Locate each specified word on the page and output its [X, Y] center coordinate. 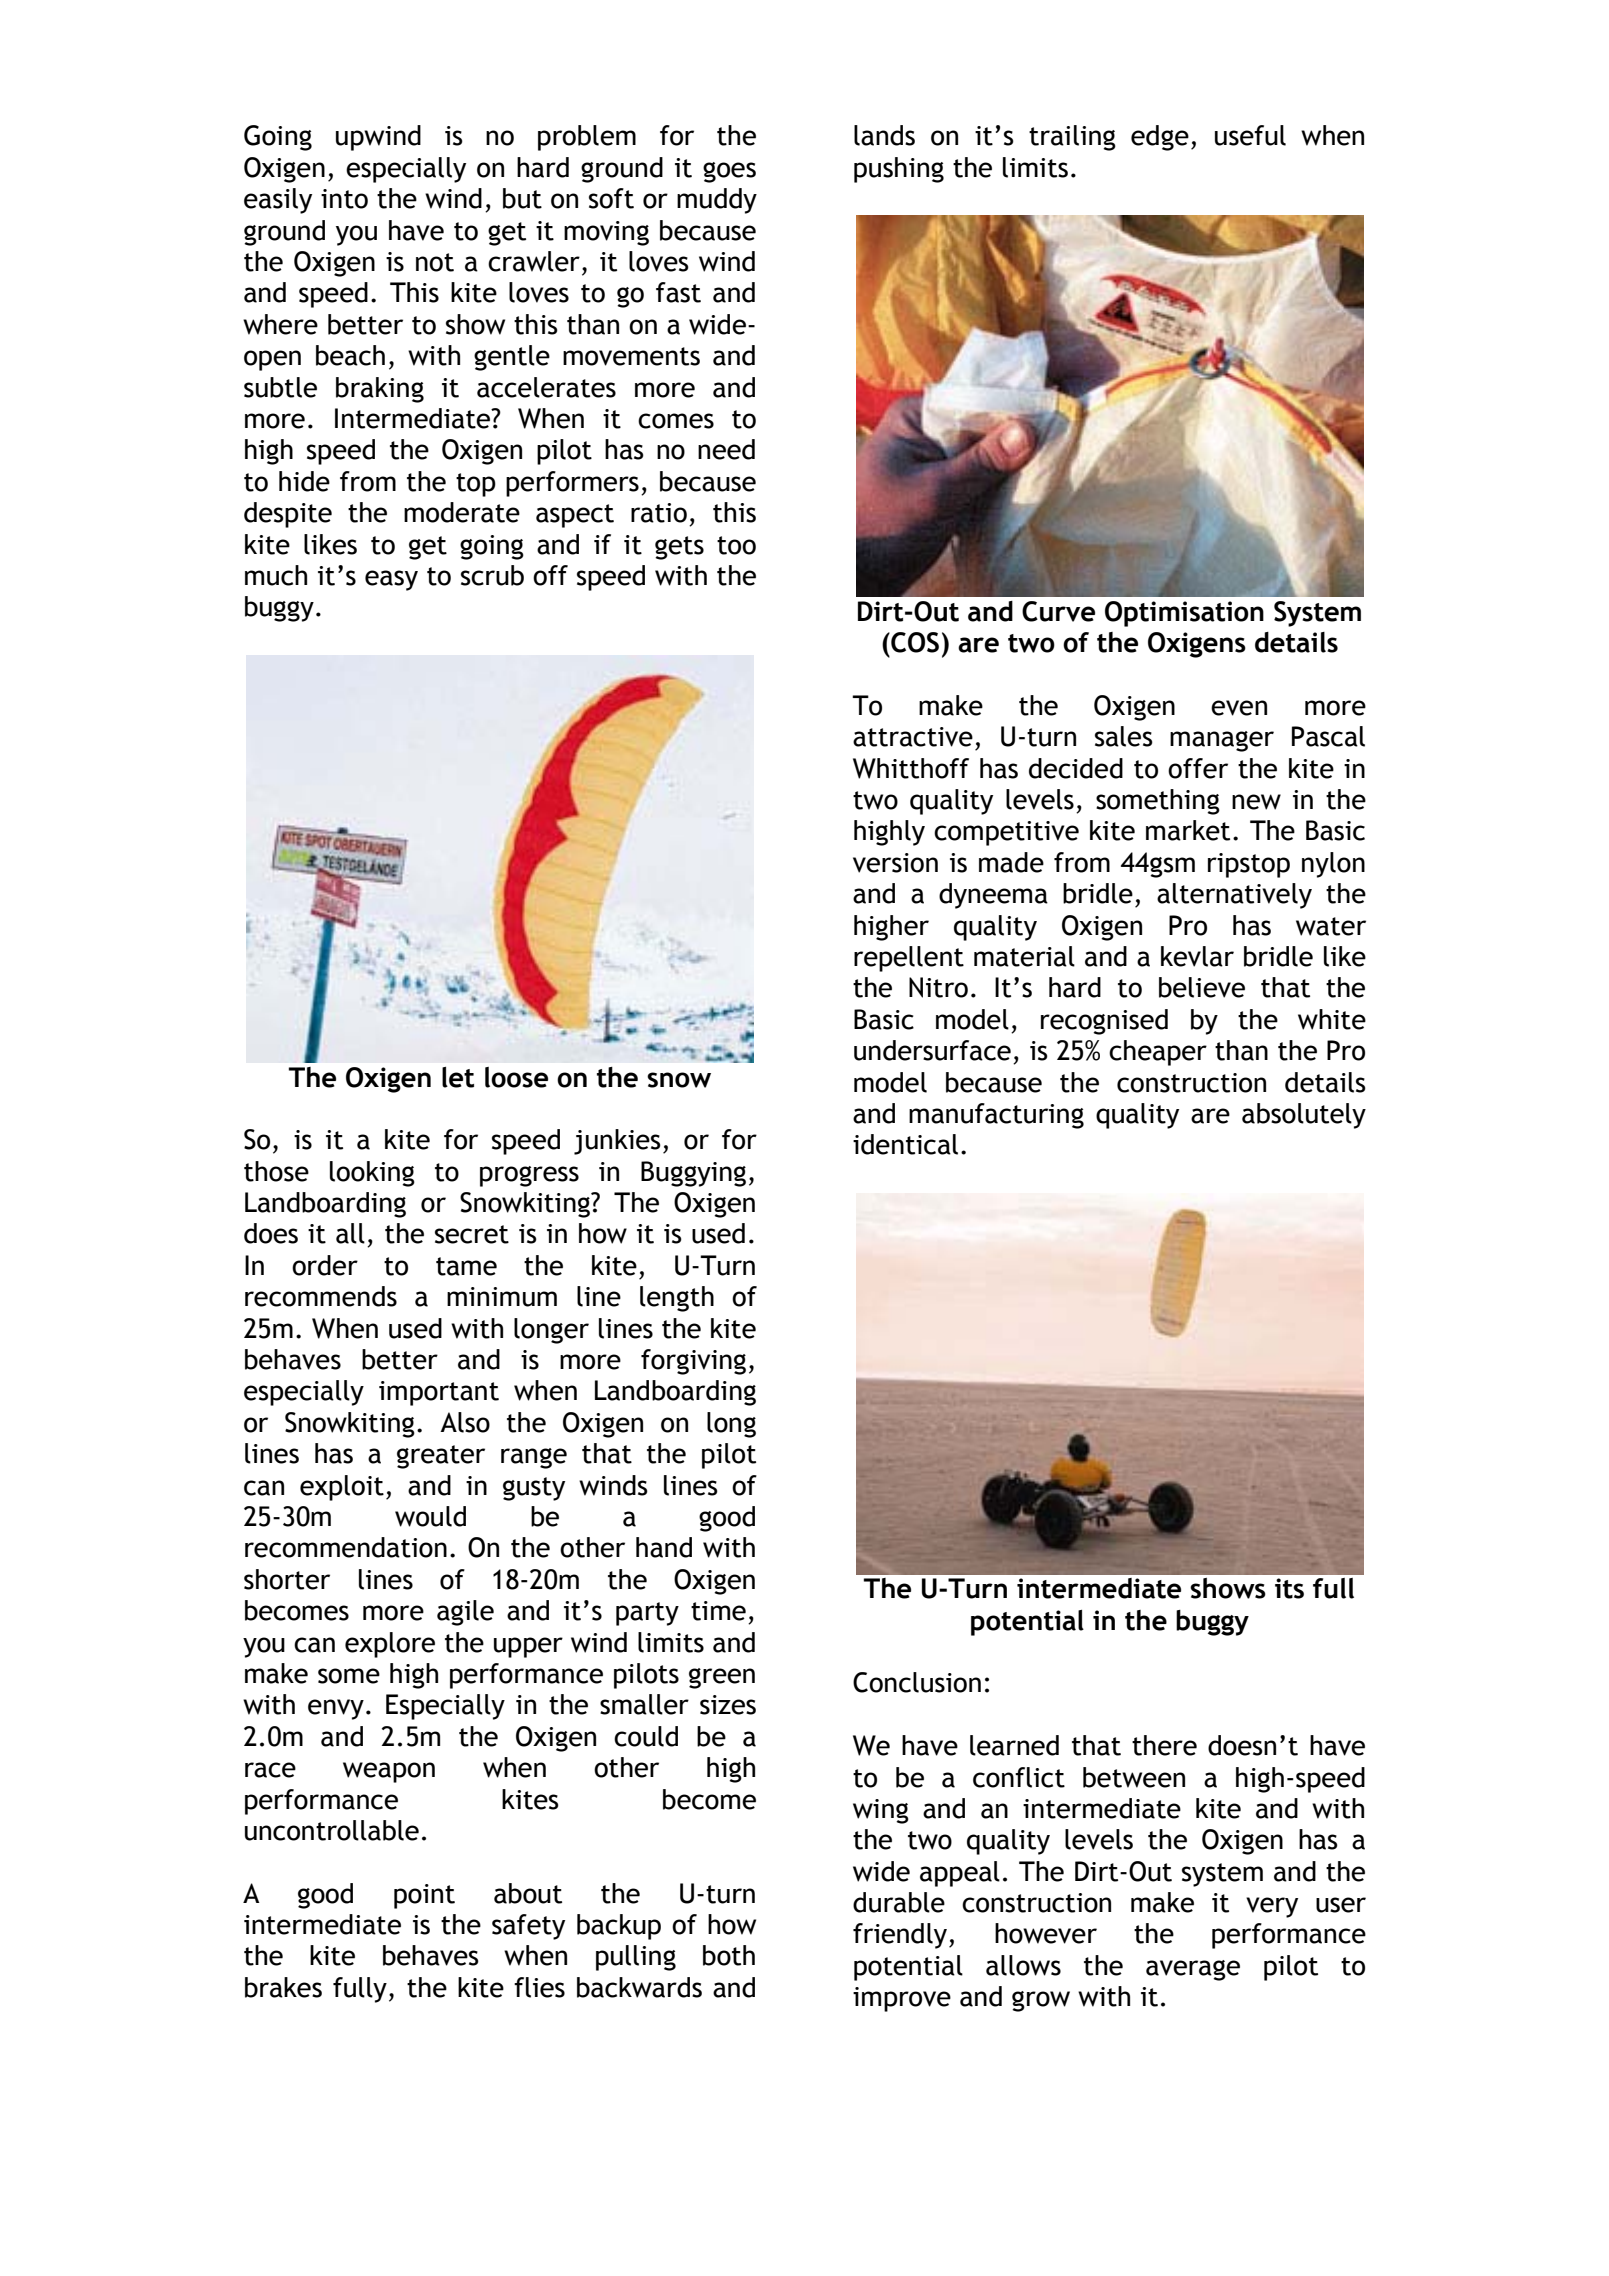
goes [729, 172]
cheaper [1158, 1053]
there [1164, 1745]
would [430, 1516]
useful [1250, 135]
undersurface [932, 1050]
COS [914, 642]
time [718, 1611]
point [424, 1896]
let [458, 1077]
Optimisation [1184, 614]
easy [391, 580]
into [344, 199]
